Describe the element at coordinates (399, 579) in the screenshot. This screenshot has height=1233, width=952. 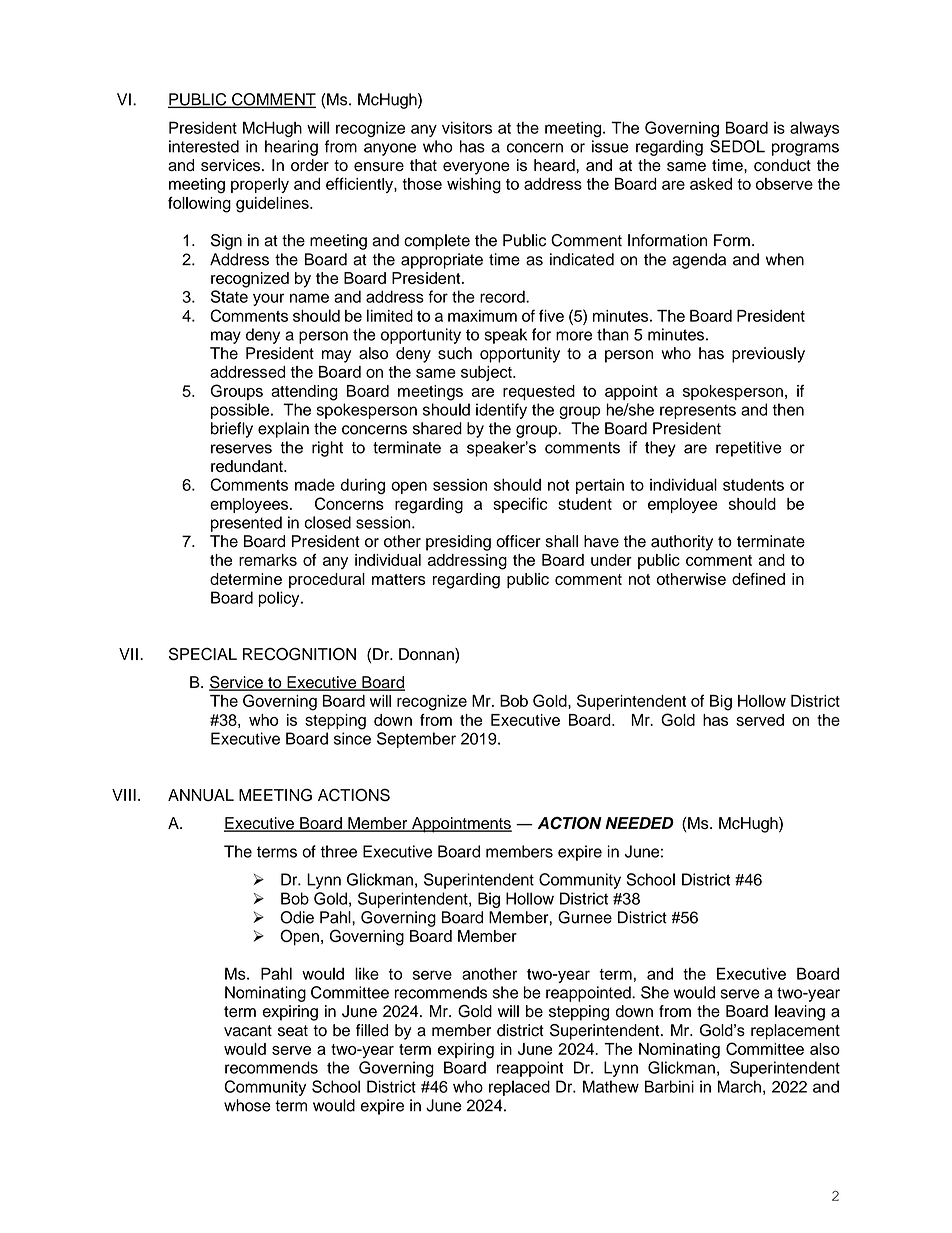
I see `matters` at that location.
